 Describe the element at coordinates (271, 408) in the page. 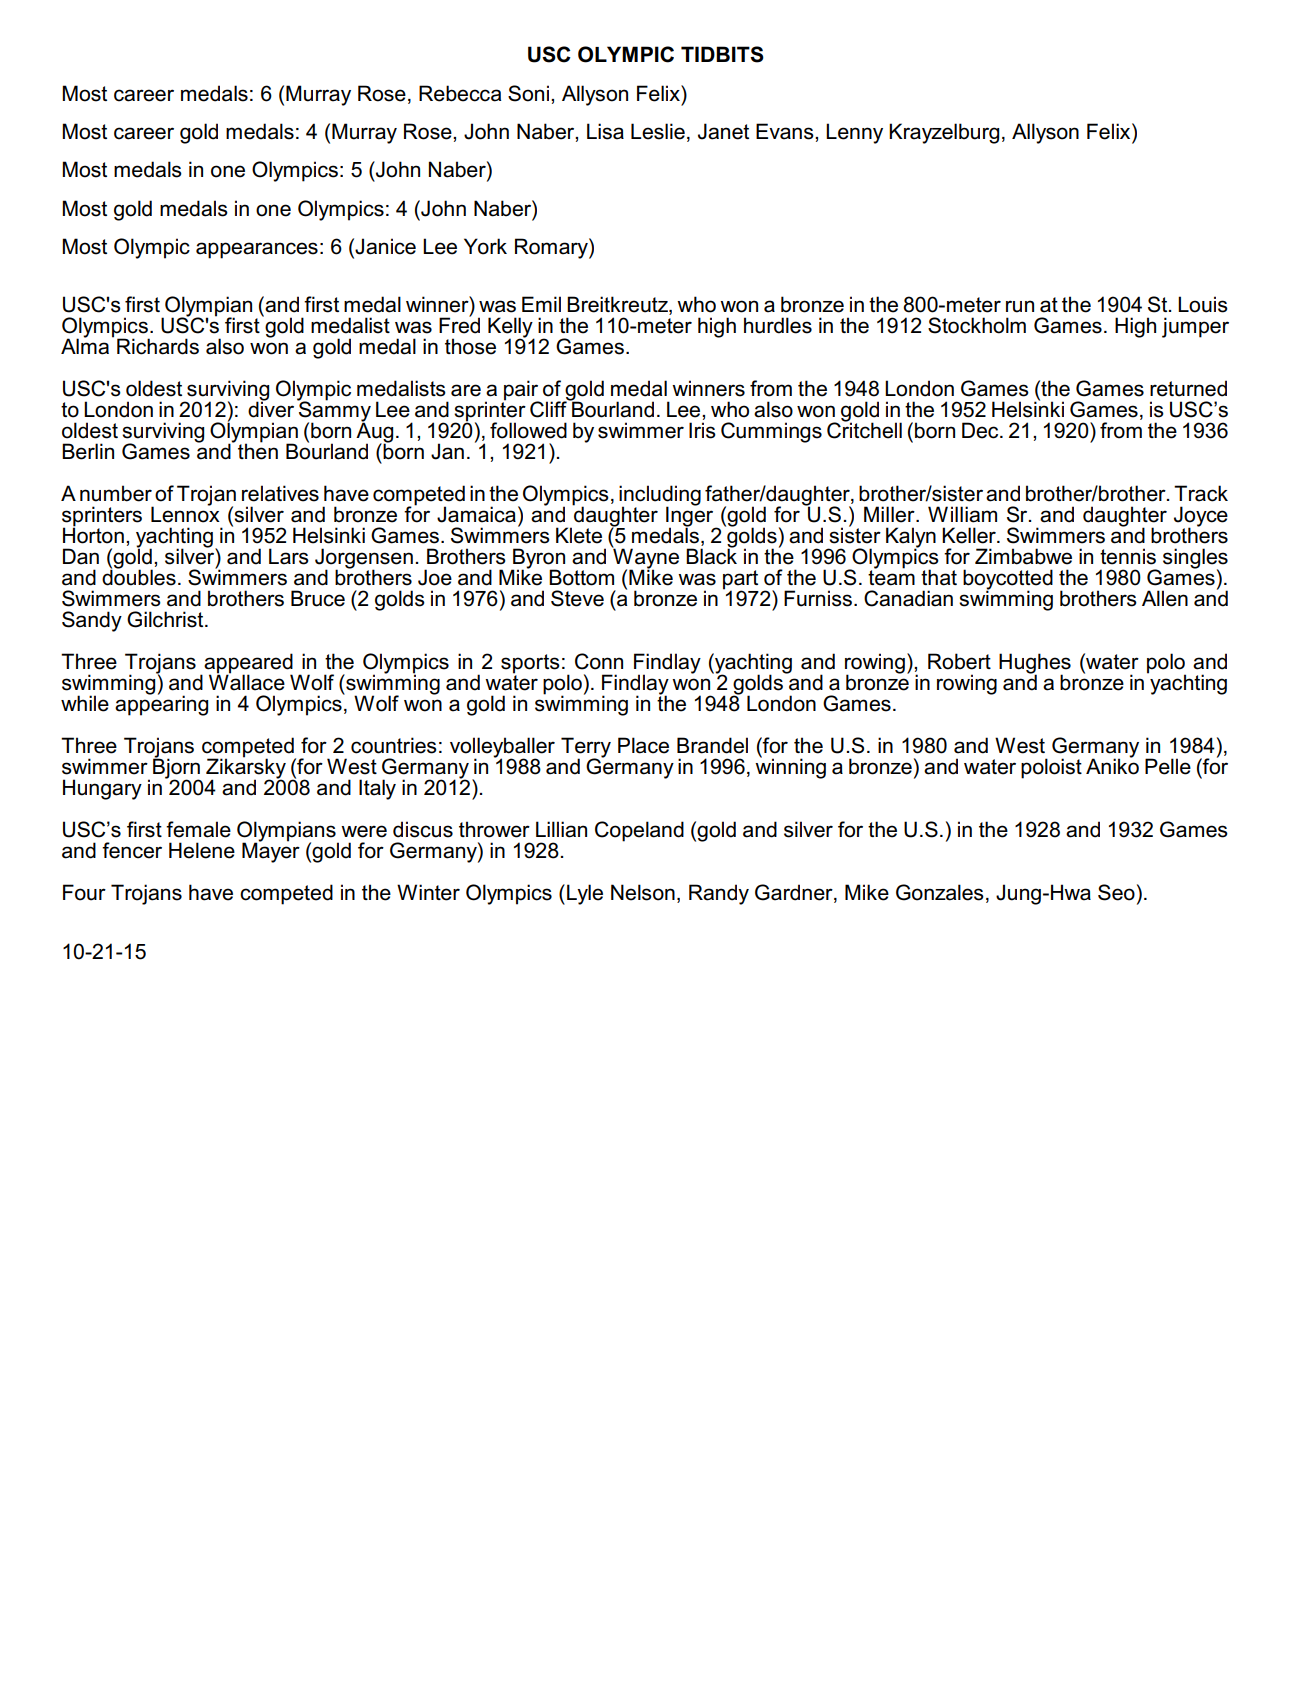

I see `diver` at that location.
